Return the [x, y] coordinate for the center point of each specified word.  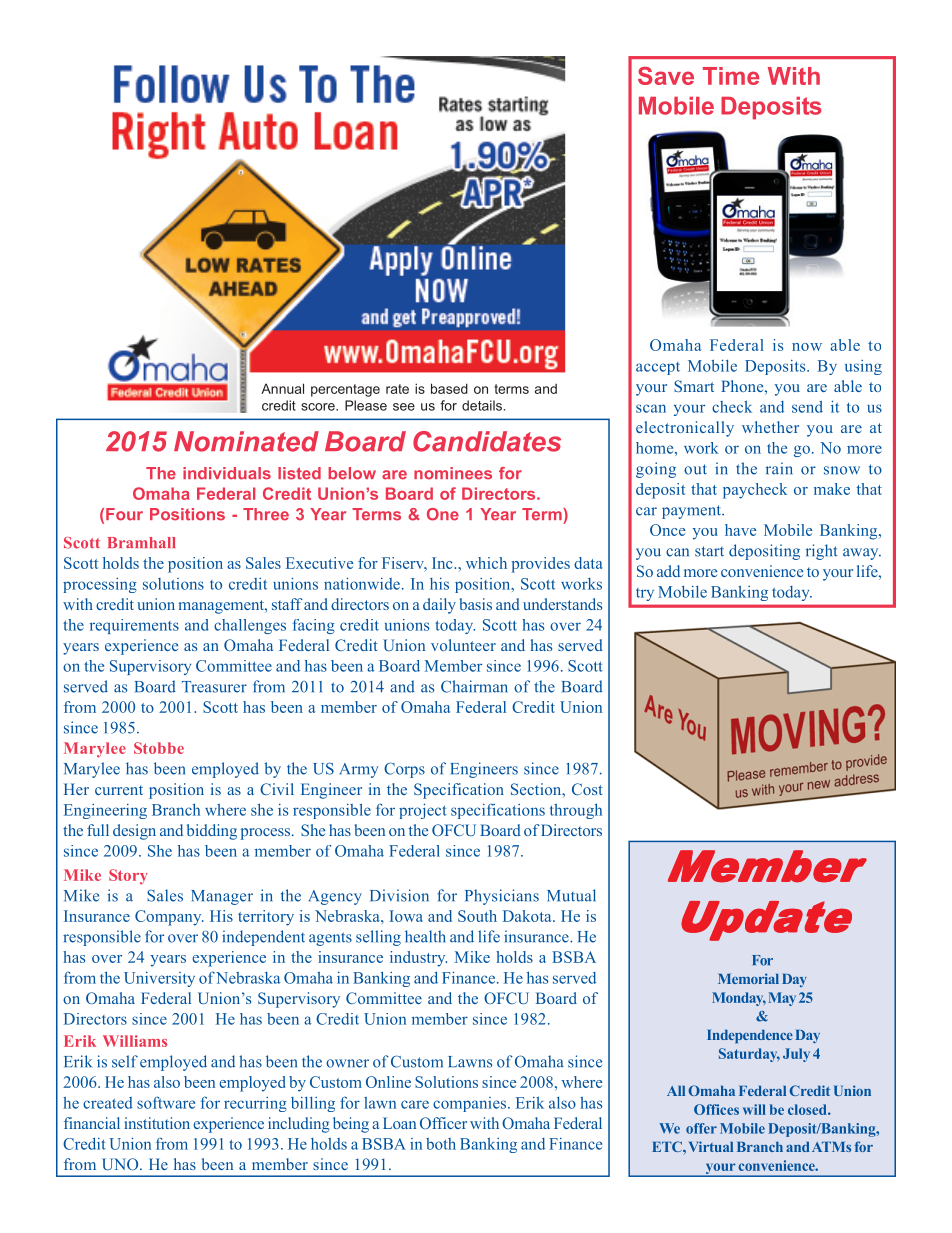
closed [808, 1109]
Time [731, 76]
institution [157, 1123]
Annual [282, 388]
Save [666, 76]
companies [471, 1104]
